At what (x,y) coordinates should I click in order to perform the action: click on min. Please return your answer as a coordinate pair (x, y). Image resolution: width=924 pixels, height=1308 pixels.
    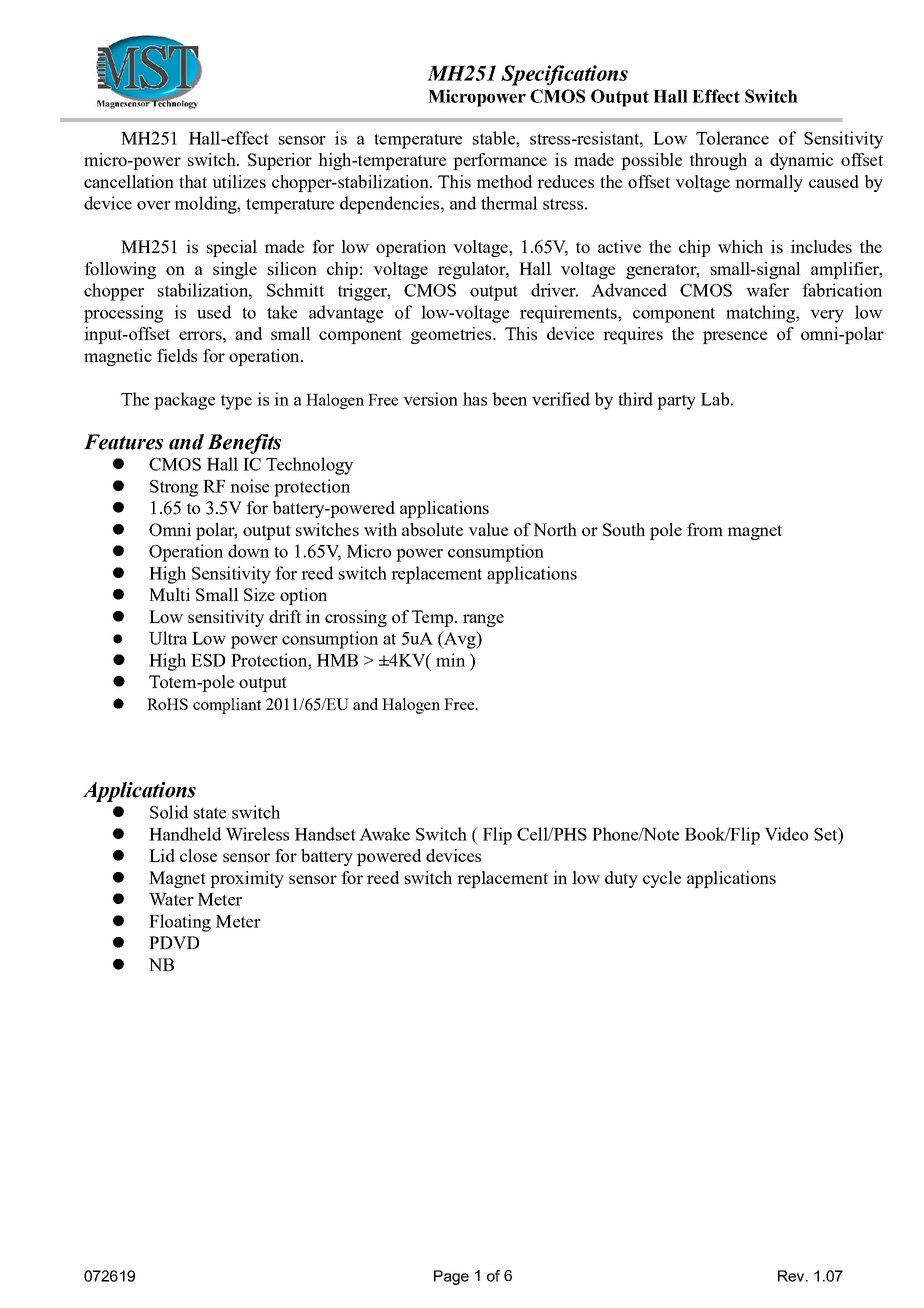
    Looking at the image, I should click on (450, 660).
